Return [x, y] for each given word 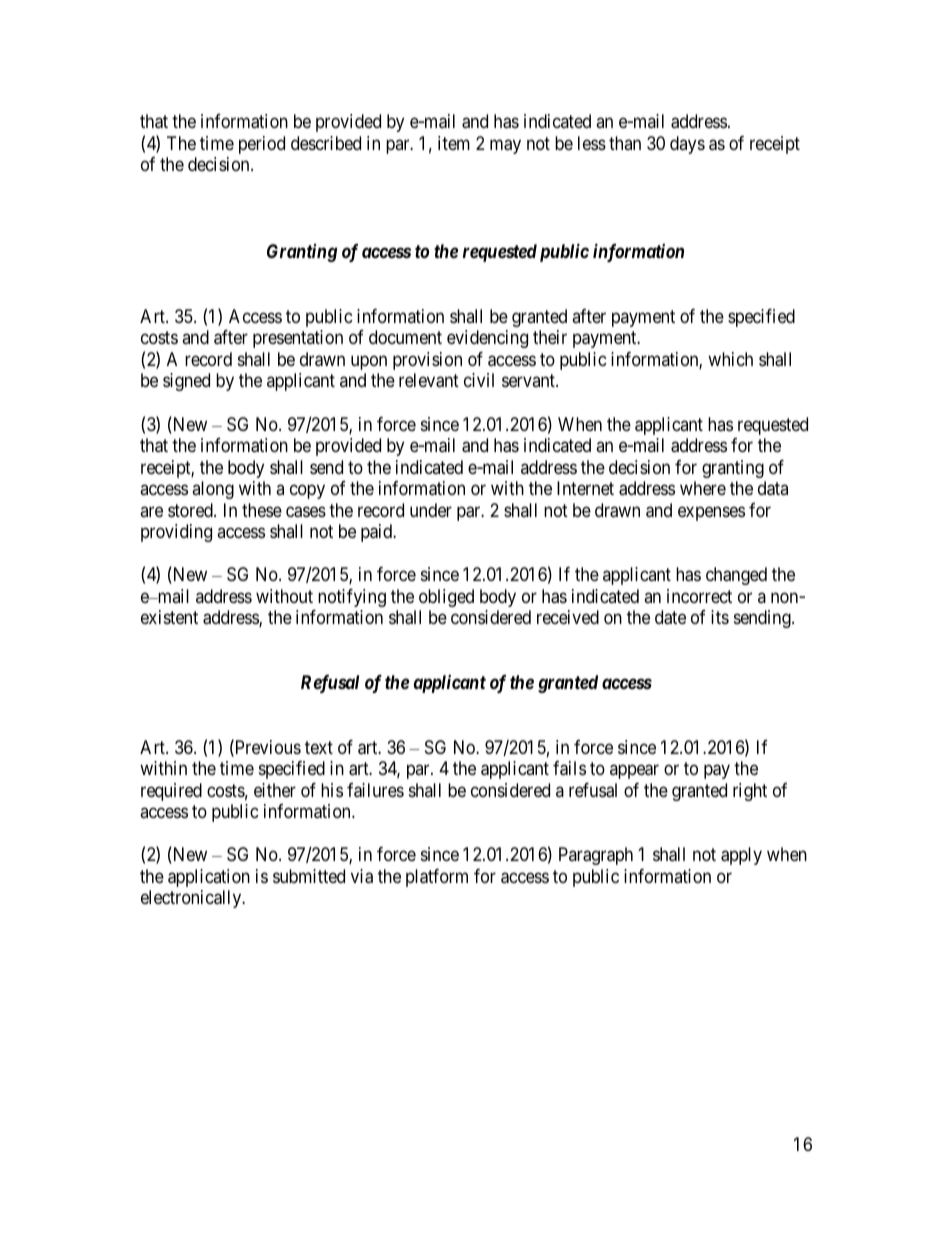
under [431, 510]
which [730, 359]
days [687, 145]
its [720, 617]
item [454, 143]
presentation [298, 339]
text [319, 747]
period [262, 145]
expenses [711, 513]
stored [191, 510]
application [209, 878]
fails [569, 768]
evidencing [487, 339]
